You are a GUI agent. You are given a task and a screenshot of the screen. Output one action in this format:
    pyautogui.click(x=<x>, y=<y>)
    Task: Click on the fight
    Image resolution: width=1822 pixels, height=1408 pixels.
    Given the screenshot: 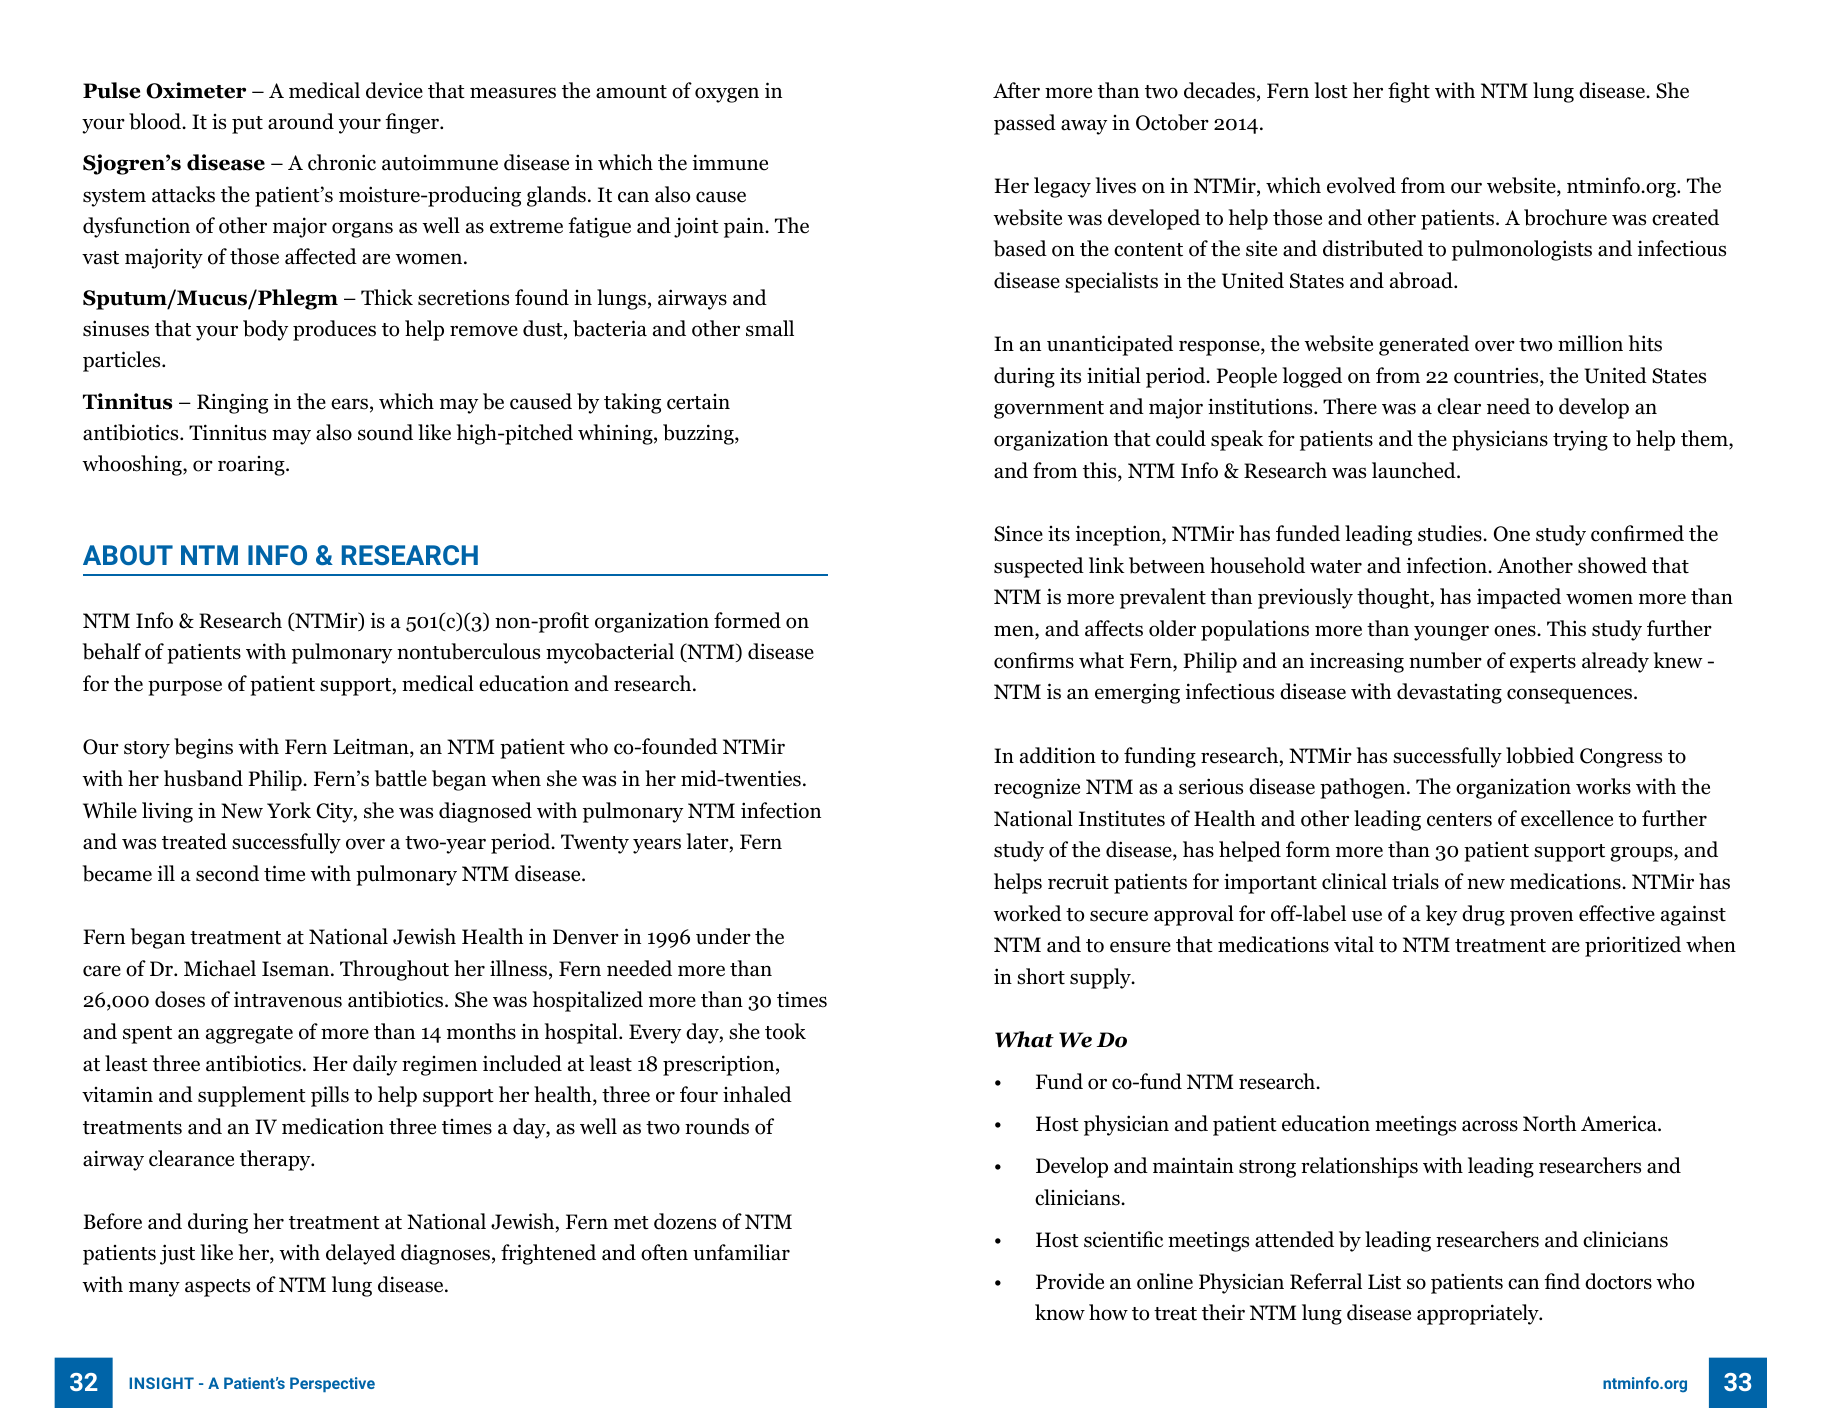 What is the action you would take?
    pyautogui.click(x=1409, y=92)
